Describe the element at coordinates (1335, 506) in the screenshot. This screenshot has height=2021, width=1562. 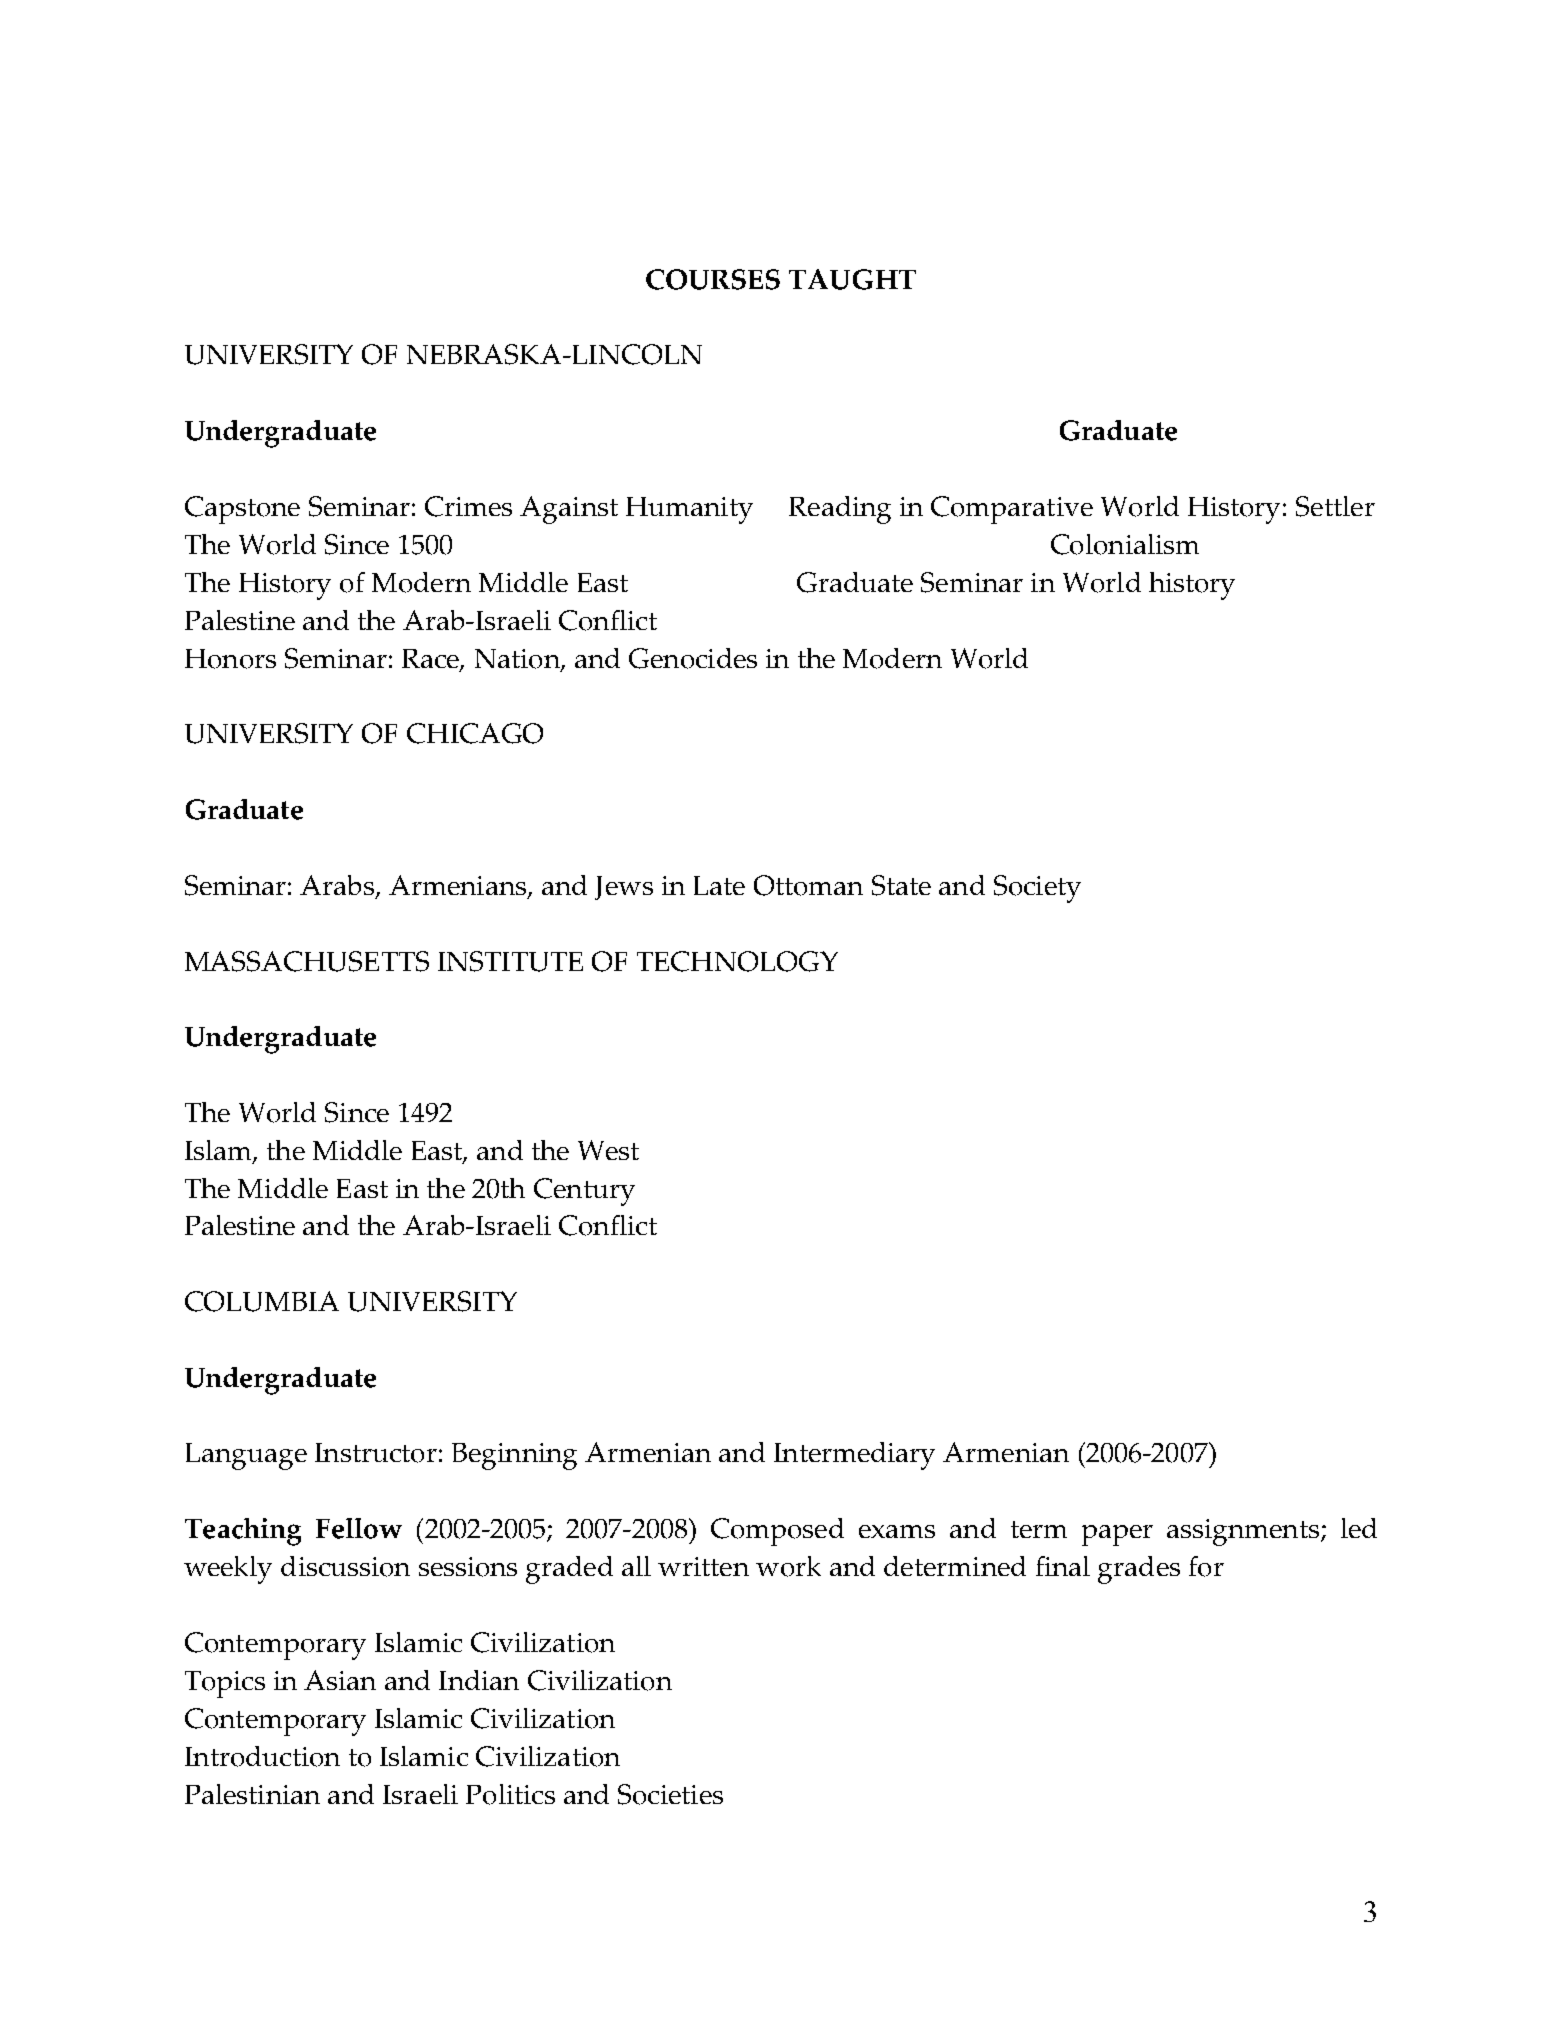
I see `Settler` at that location.
